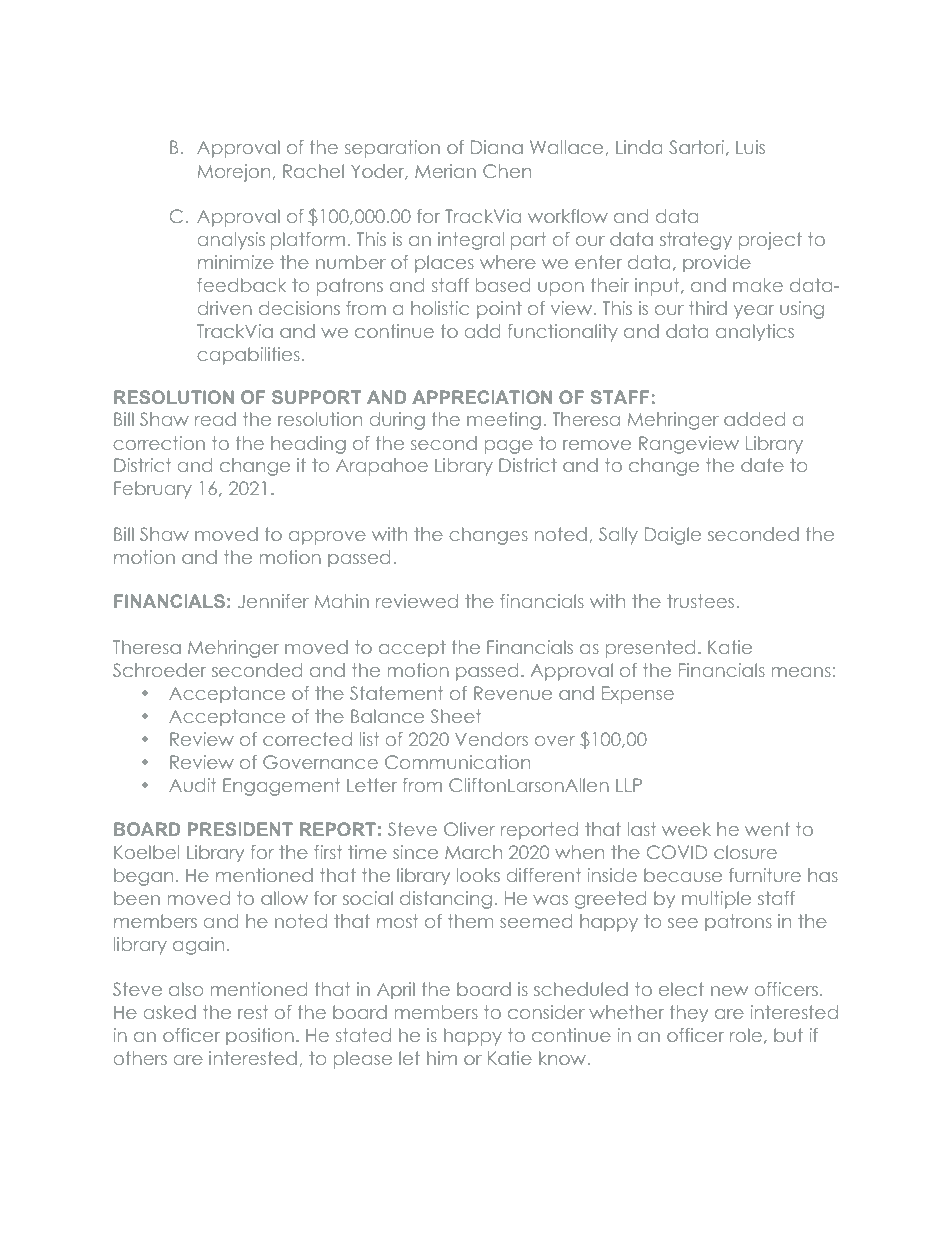 Image resolution: width=952 pixels, height=1233 pixels. What do you see at coordinates (273, 601) in the screenshot?
I see `Jennifer` at bounding box center [273, 601].
